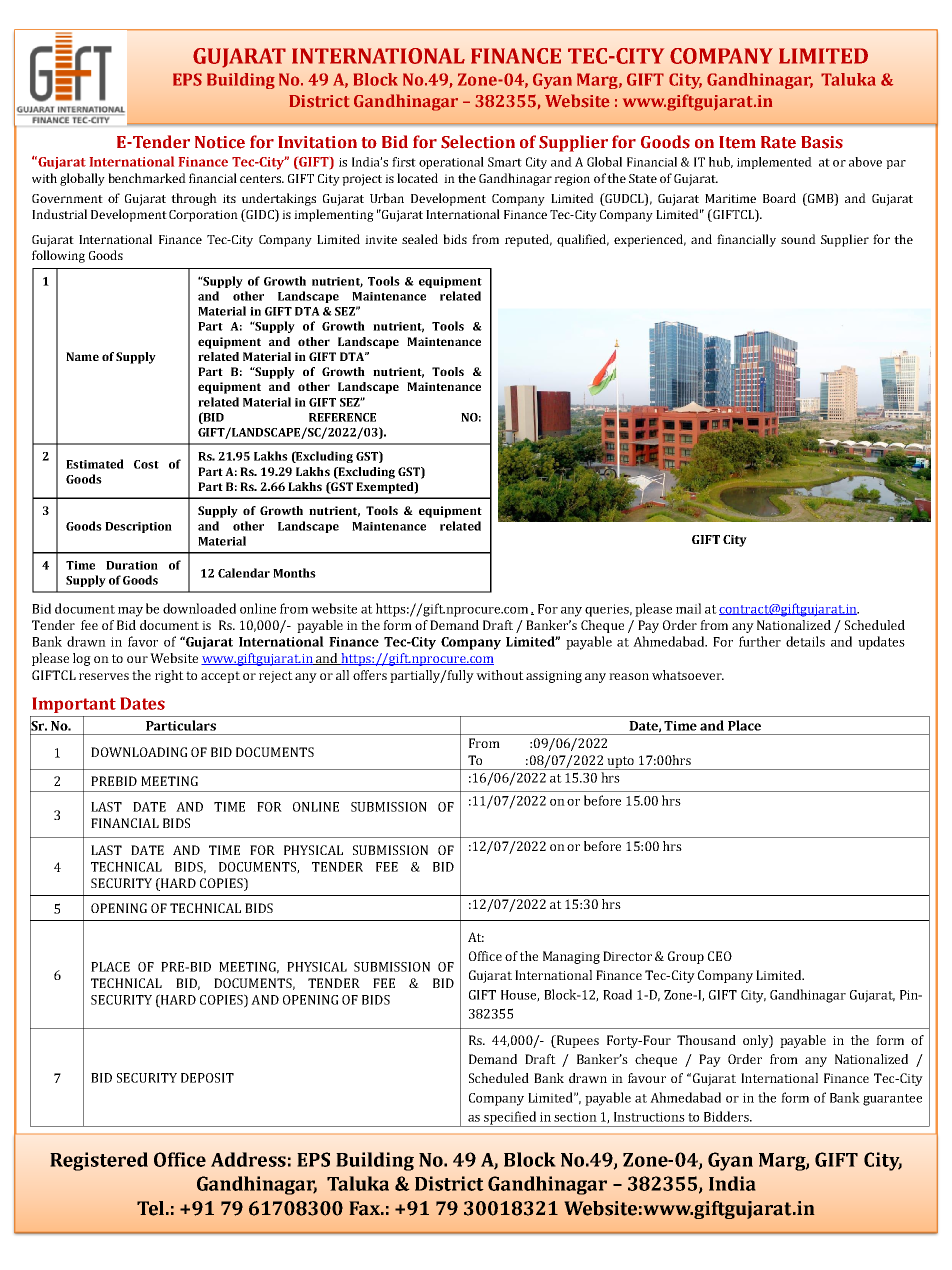  What do you see at coordinates (510, 1119) in the screenshot?
I see `specified` at bounding box center [510, 1119].
